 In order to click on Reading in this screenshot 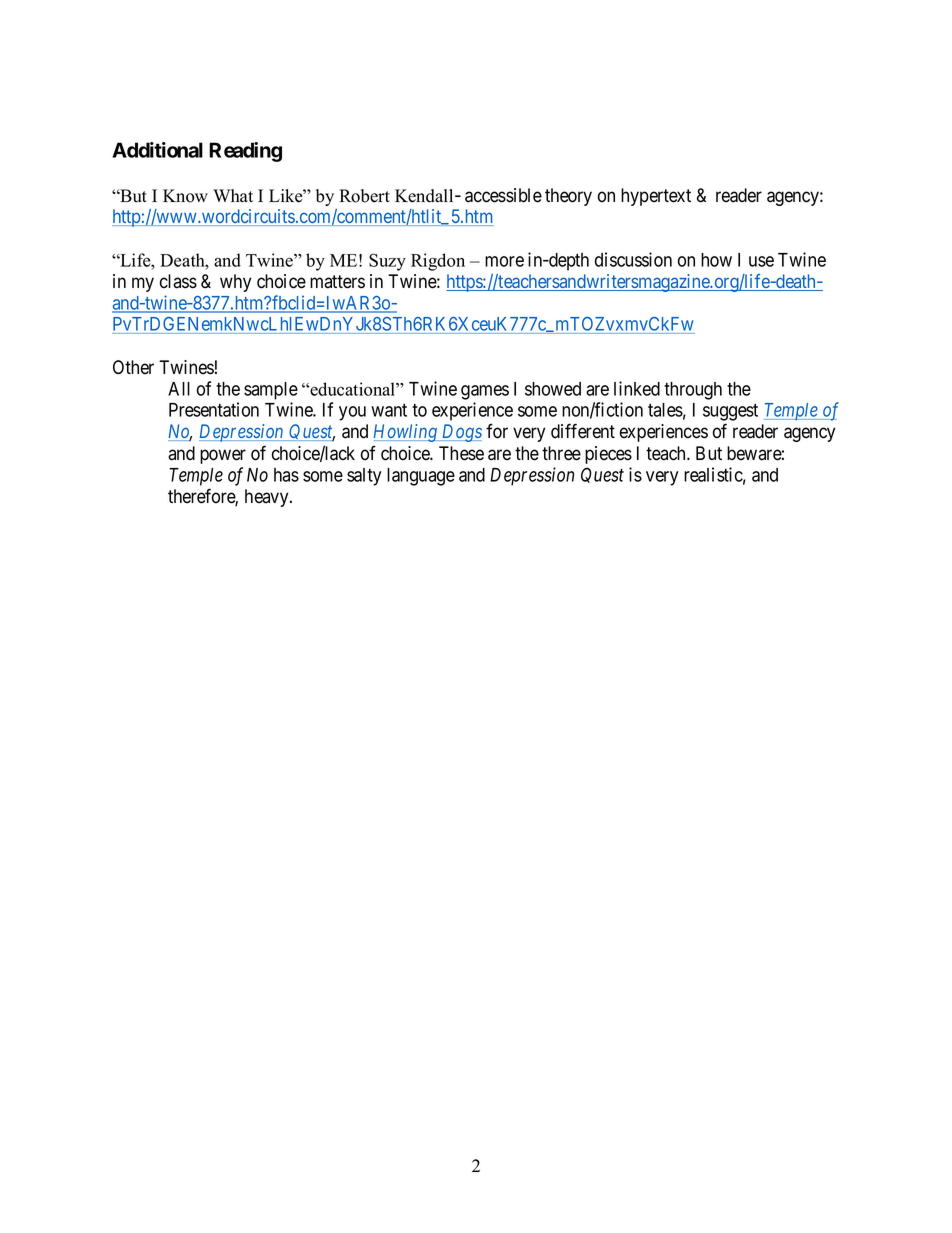, I will do `click(245, 152)`.
